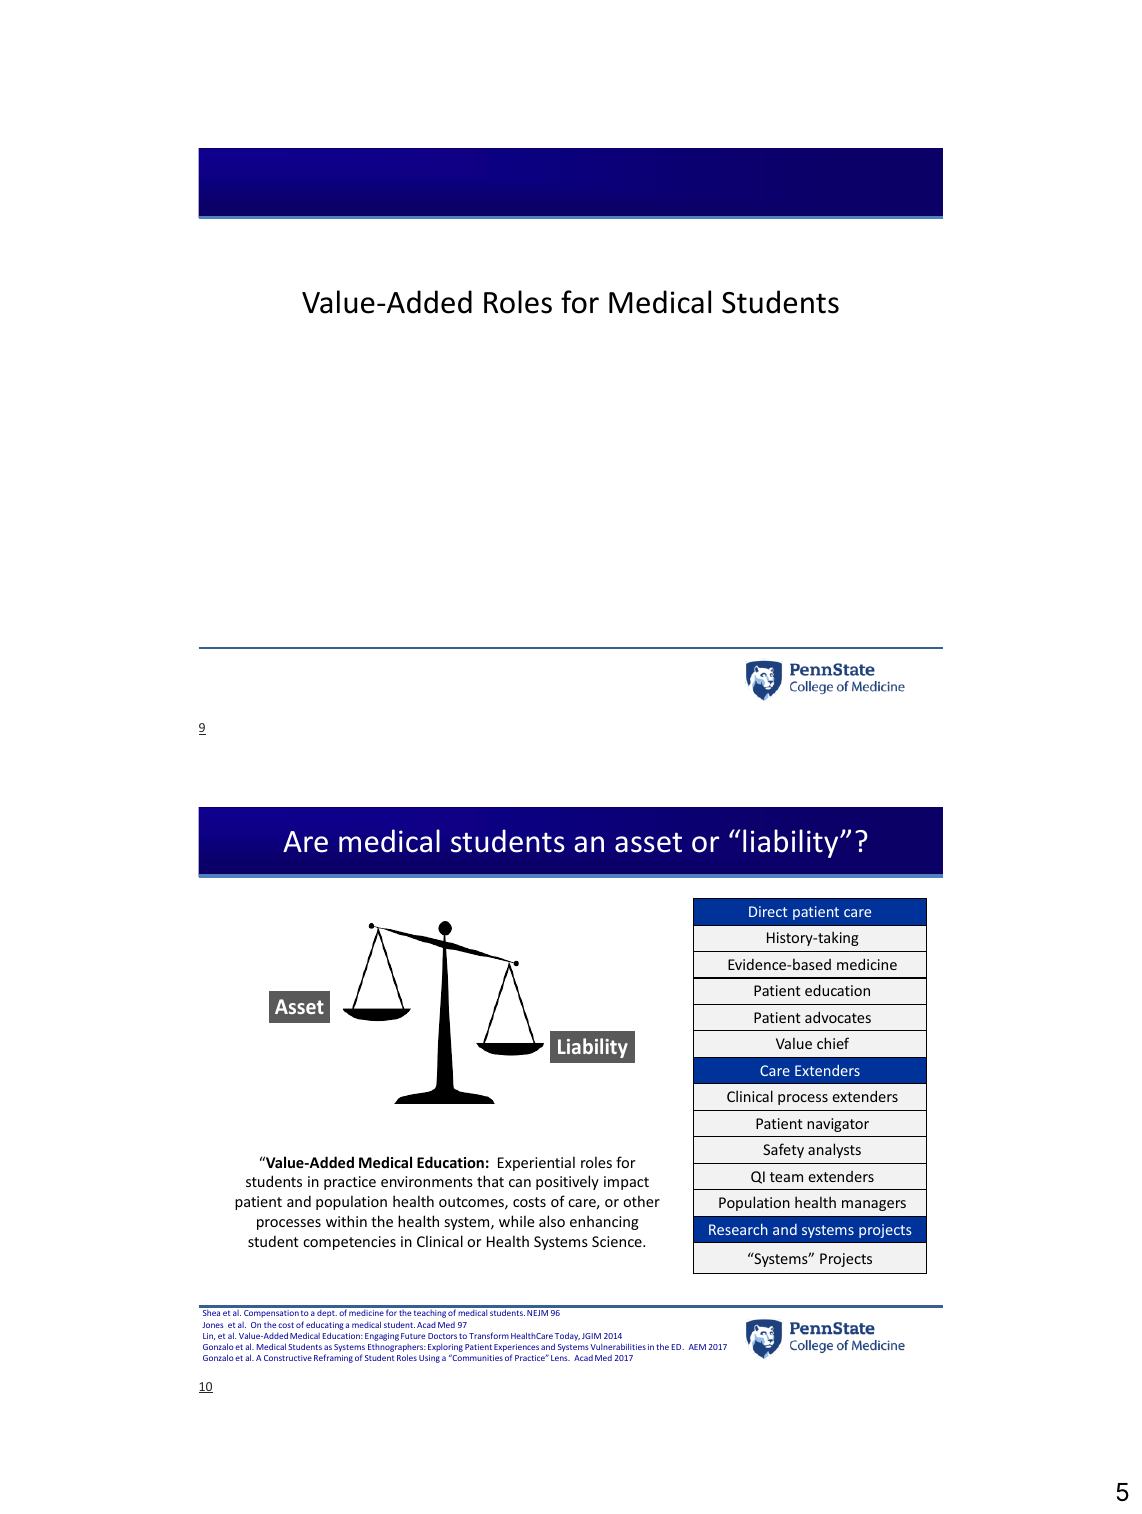  What do you see at coordinates (288, 1358) in the screenshot?
I see `Constructive` at bounding box center [288, 1358].
